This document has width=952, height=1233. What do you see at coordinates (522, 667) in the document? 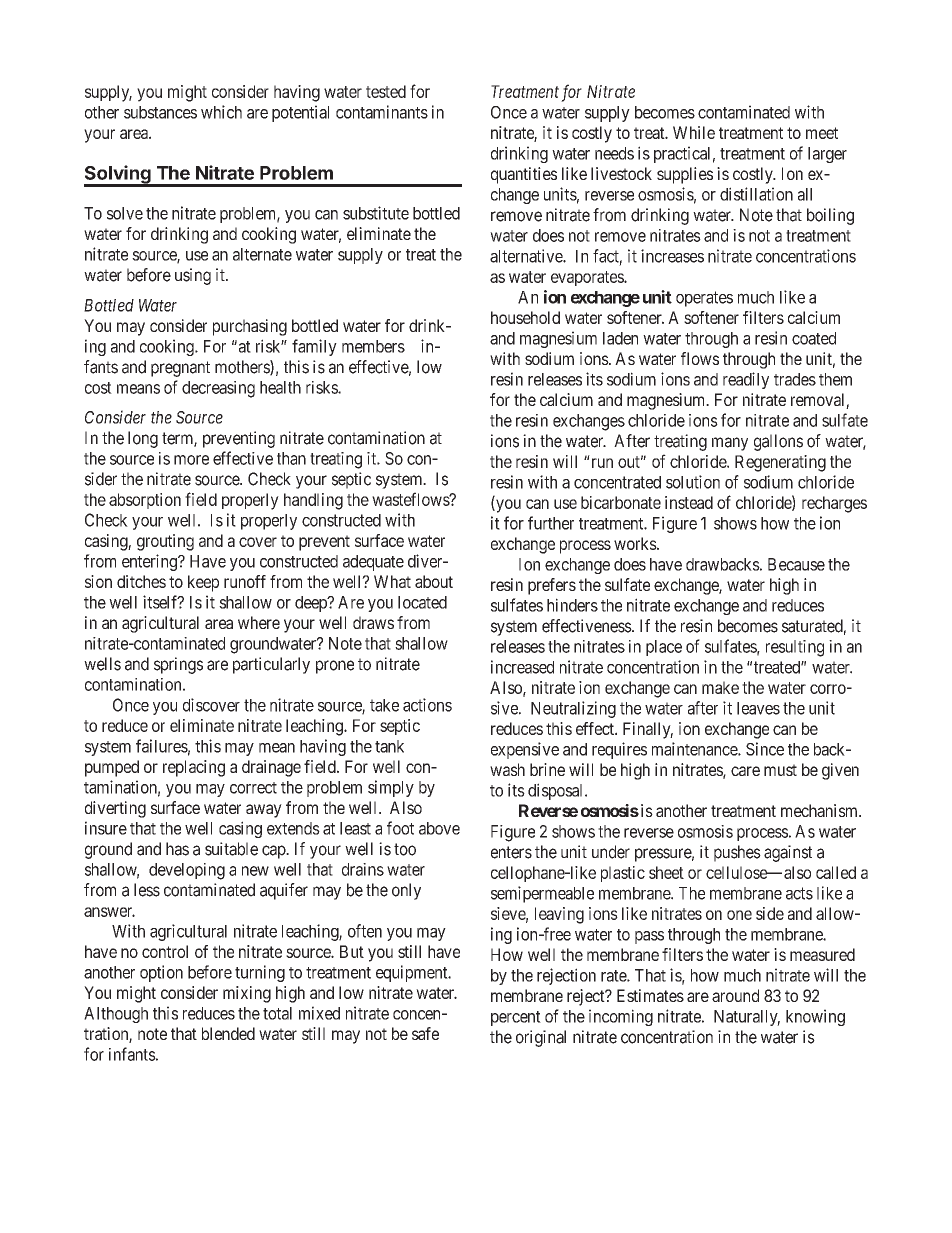
I see `increased` at bounding box center [522, 667].
